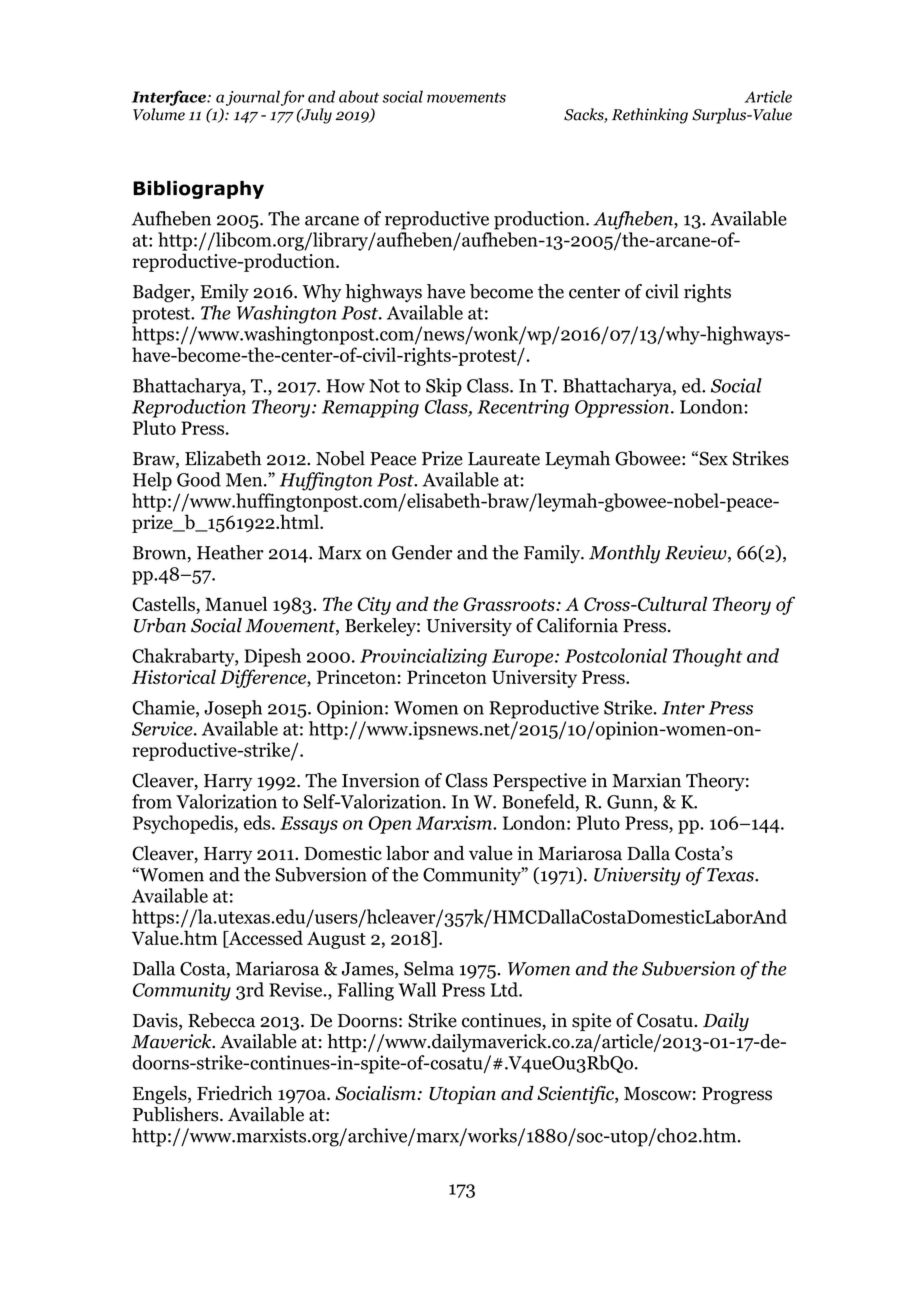 The width and height of the image is (924, 1308). What do you see at coordinates (233, 709) in the image?
I see `Joseph` at bounding box center [233, 709].
